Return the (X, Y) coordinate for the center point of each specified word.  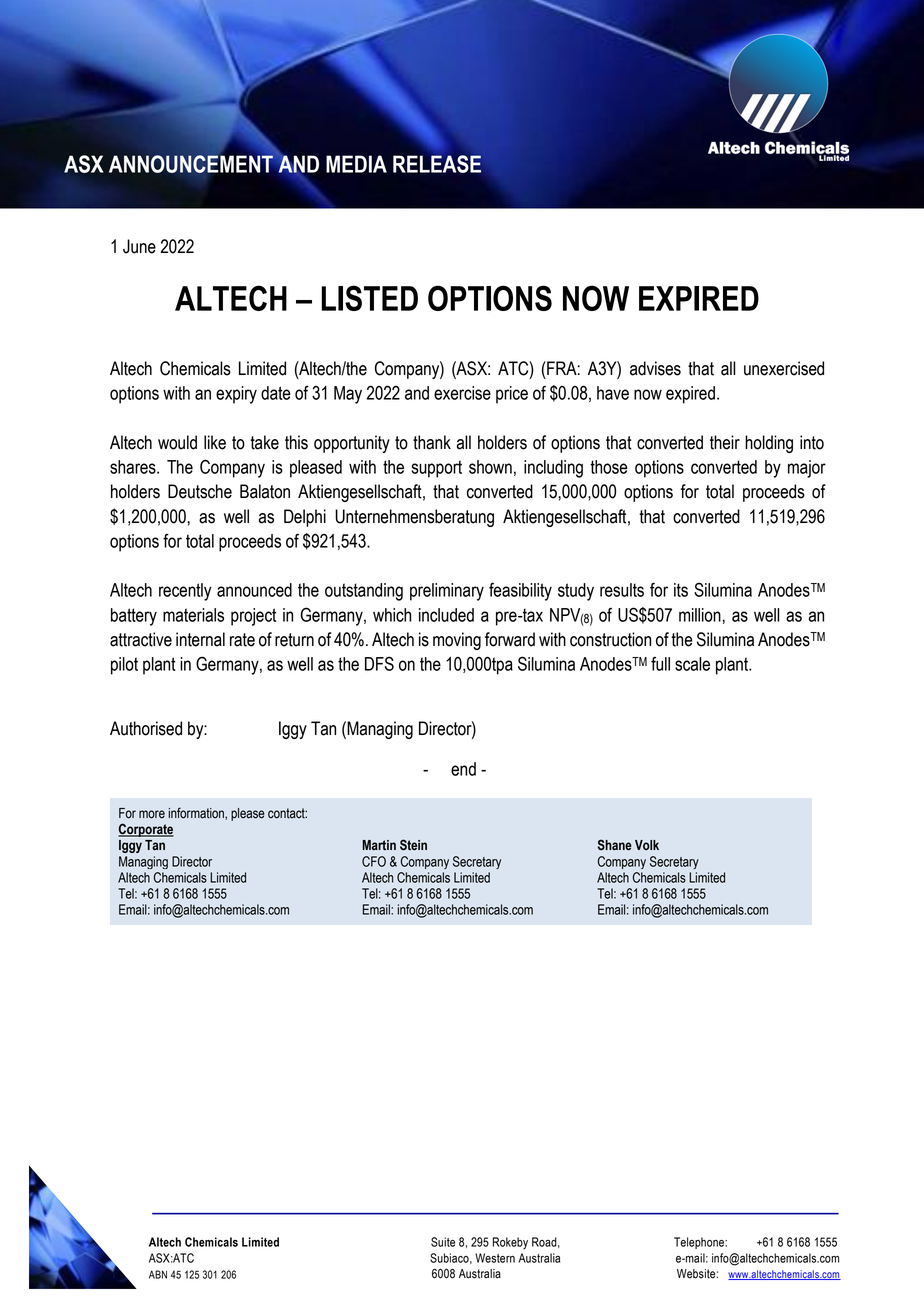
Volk (647, 845)
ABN (158, 1274)
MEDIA (356, 164)
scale (692, 664)
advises (655, 368)
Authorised (146, 728)
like (215, 442)
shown (490, 467)
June (139, 246)
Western (495, 1258)
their (725, 442)
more (152, 814)
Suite (443, 1242)
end (463, 769)
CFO (374, 861)
